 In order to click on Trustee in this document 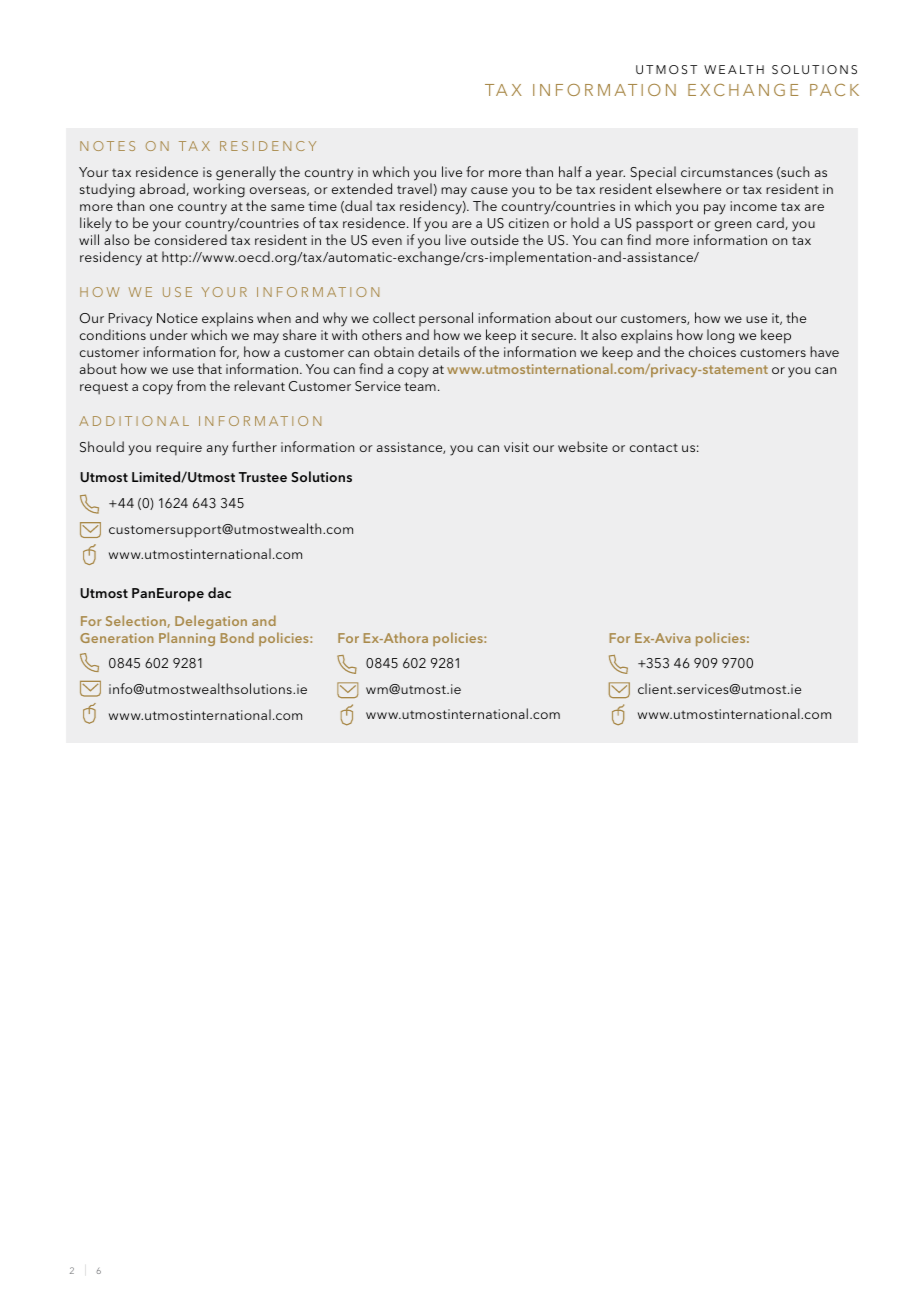, I will do `click(263, 477)`.
